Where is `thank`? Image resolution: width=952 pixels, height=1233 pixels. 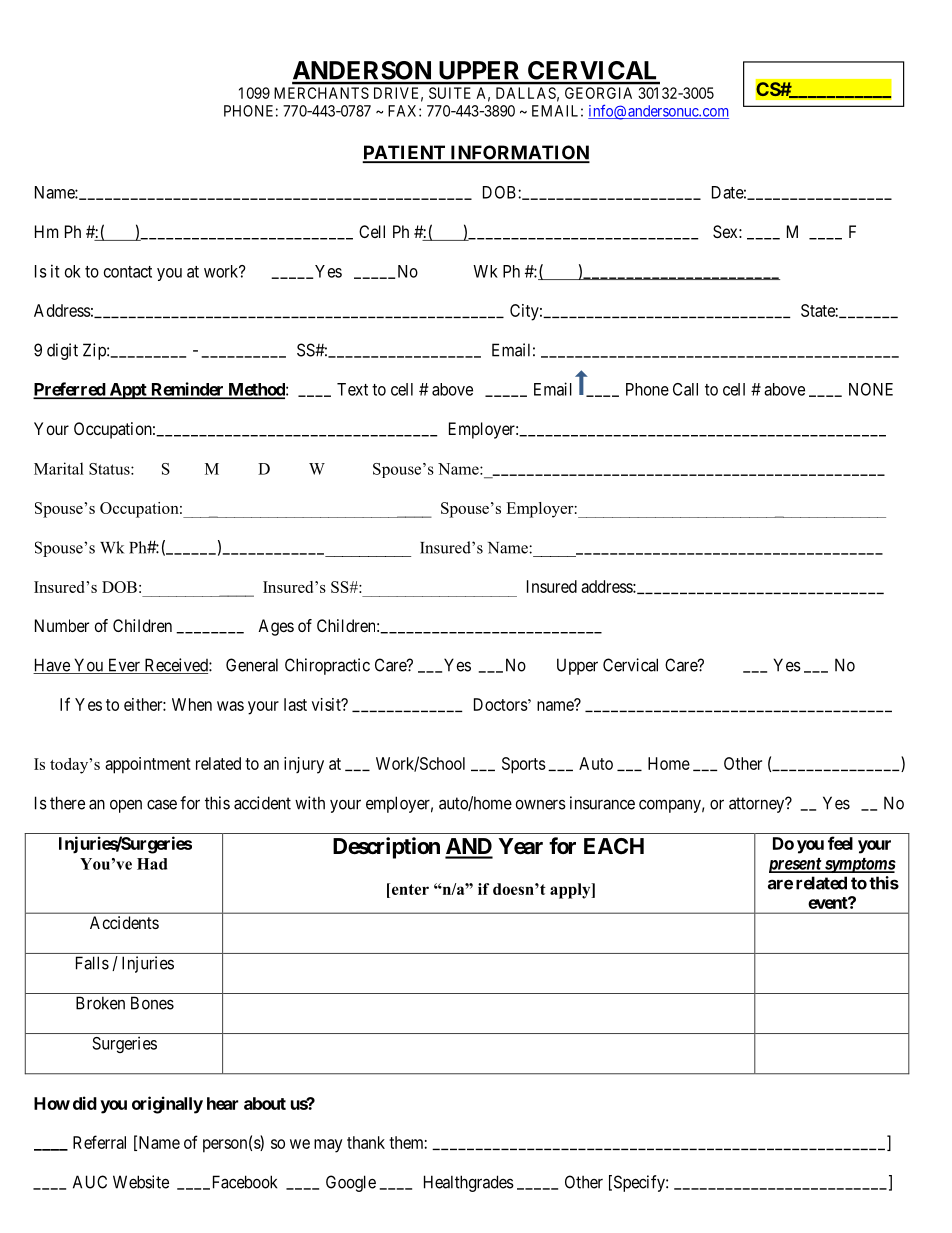
thank is located at coordinates (366, 1142).
